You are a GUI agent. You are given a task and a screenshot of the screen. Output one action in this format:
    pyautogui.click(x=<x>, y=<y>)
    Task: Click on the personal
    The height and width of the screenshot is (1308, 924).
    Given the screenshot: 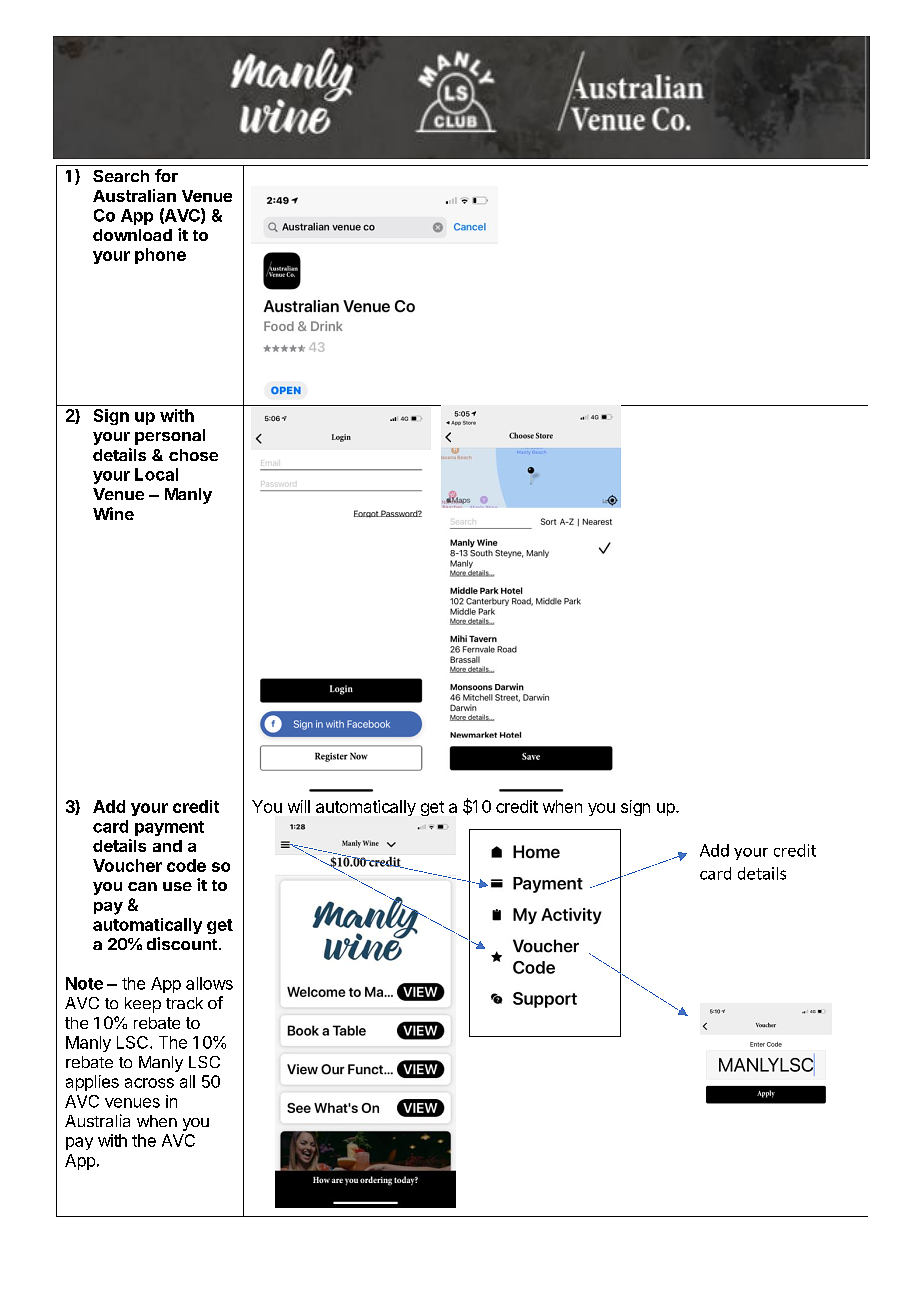 What is the action you would take?
    pyautogui.click(x=170, y=437)
